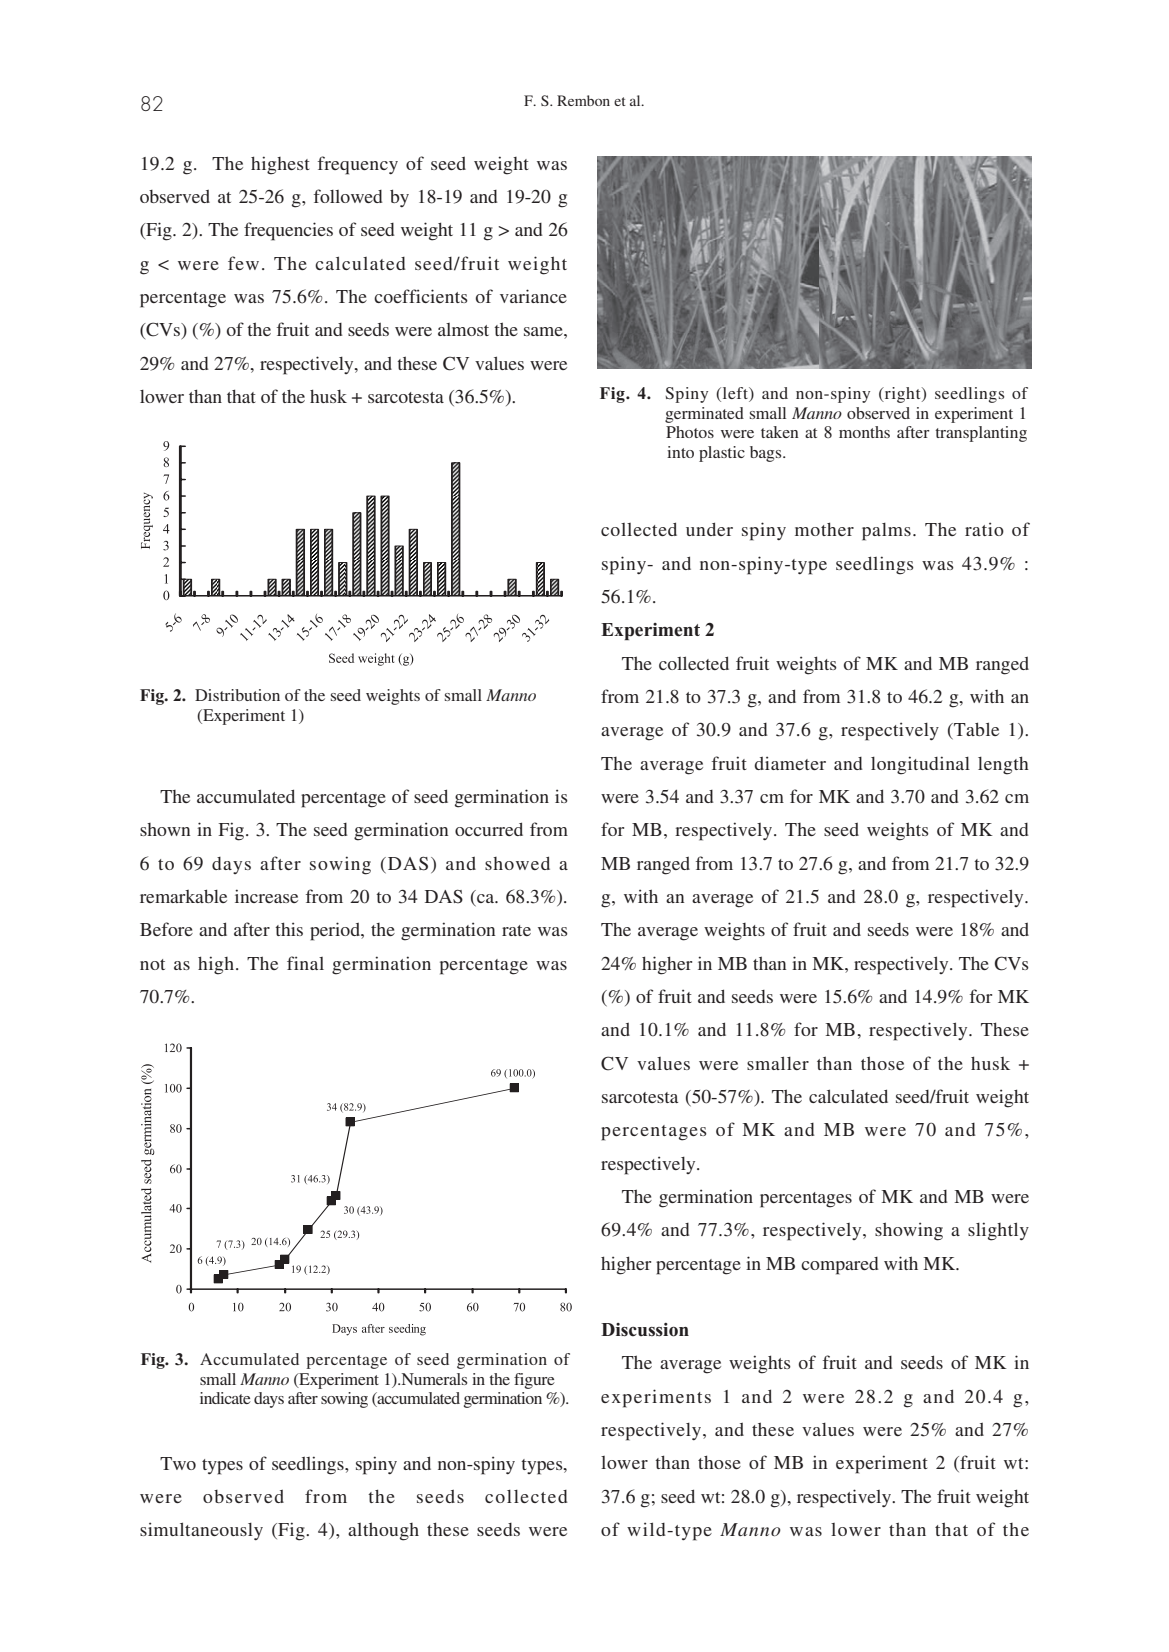 Image resolution: width=1169 pixels, height=1652 pixels. I want to click on showing, so click(909, 1231).
